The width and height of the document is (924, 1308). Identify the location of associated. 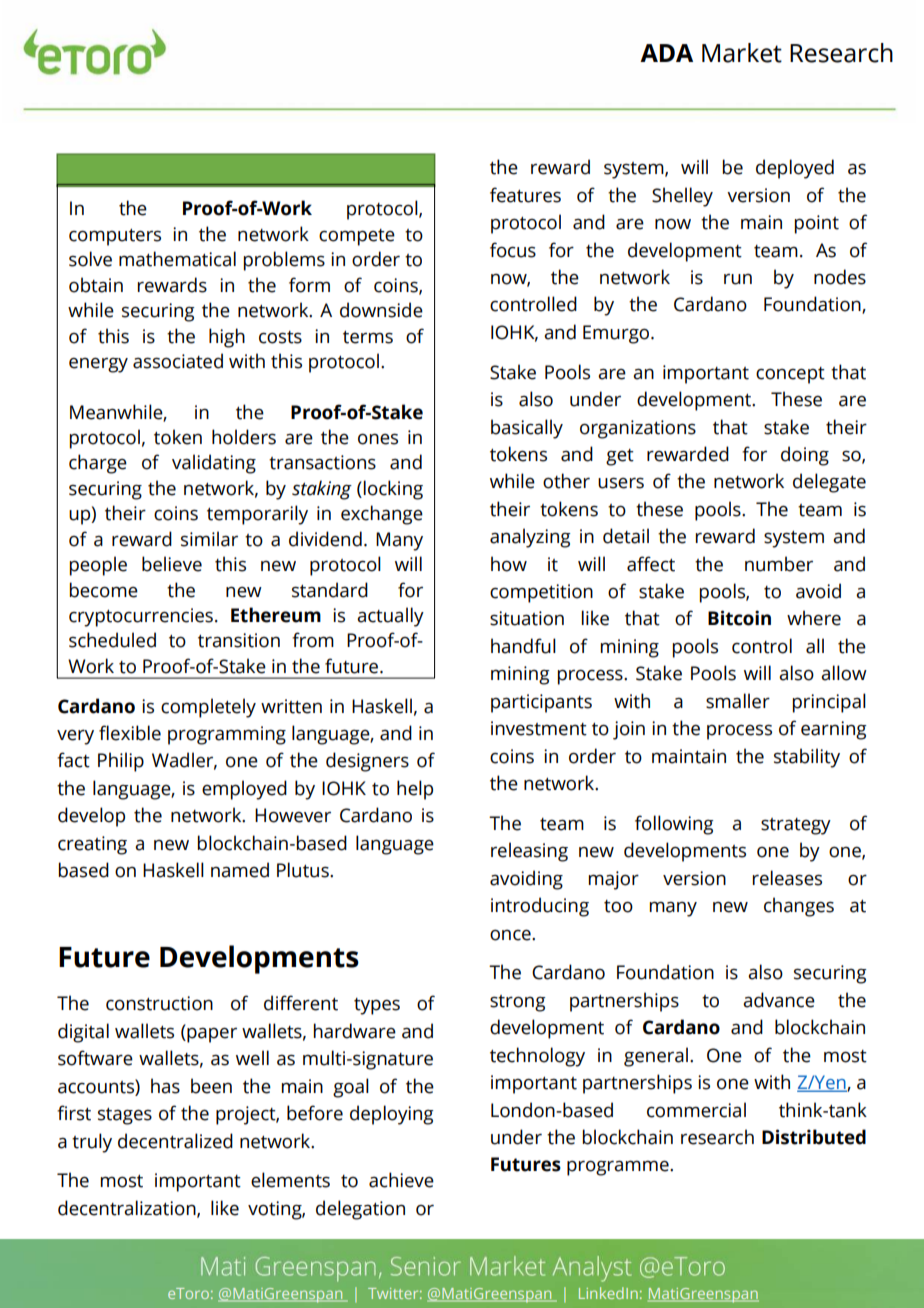
(178, 361).
